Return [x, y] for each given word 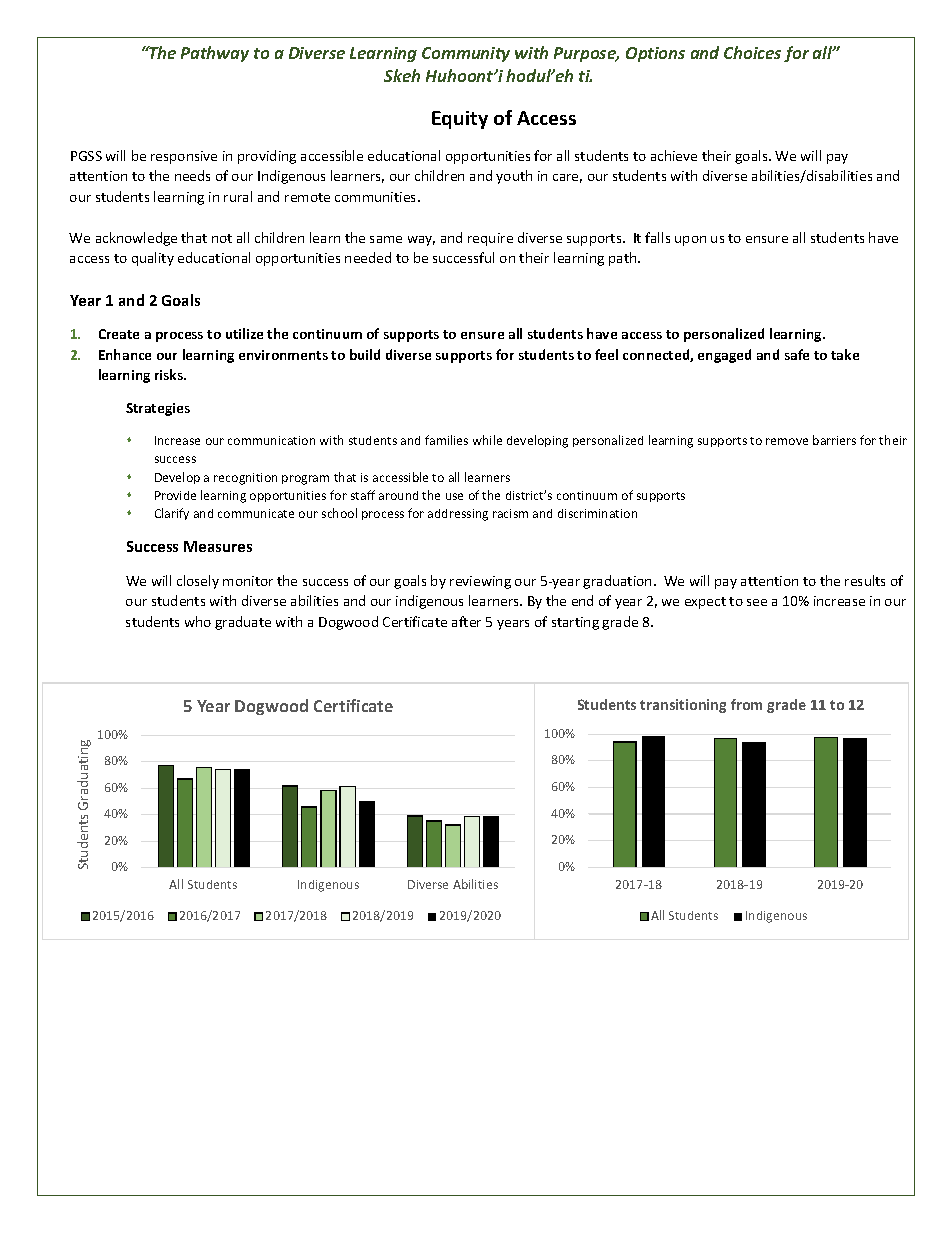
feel [606, 354]
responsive [184, 157]
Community [466, 54]
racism [510, 513]
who [198, 621]
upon [690, 241]
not [222, 238]
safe [797, 354]
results [865, 580]
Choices [752, 52]
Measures [218, 546]
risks [170, 374]
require [490, 239]
